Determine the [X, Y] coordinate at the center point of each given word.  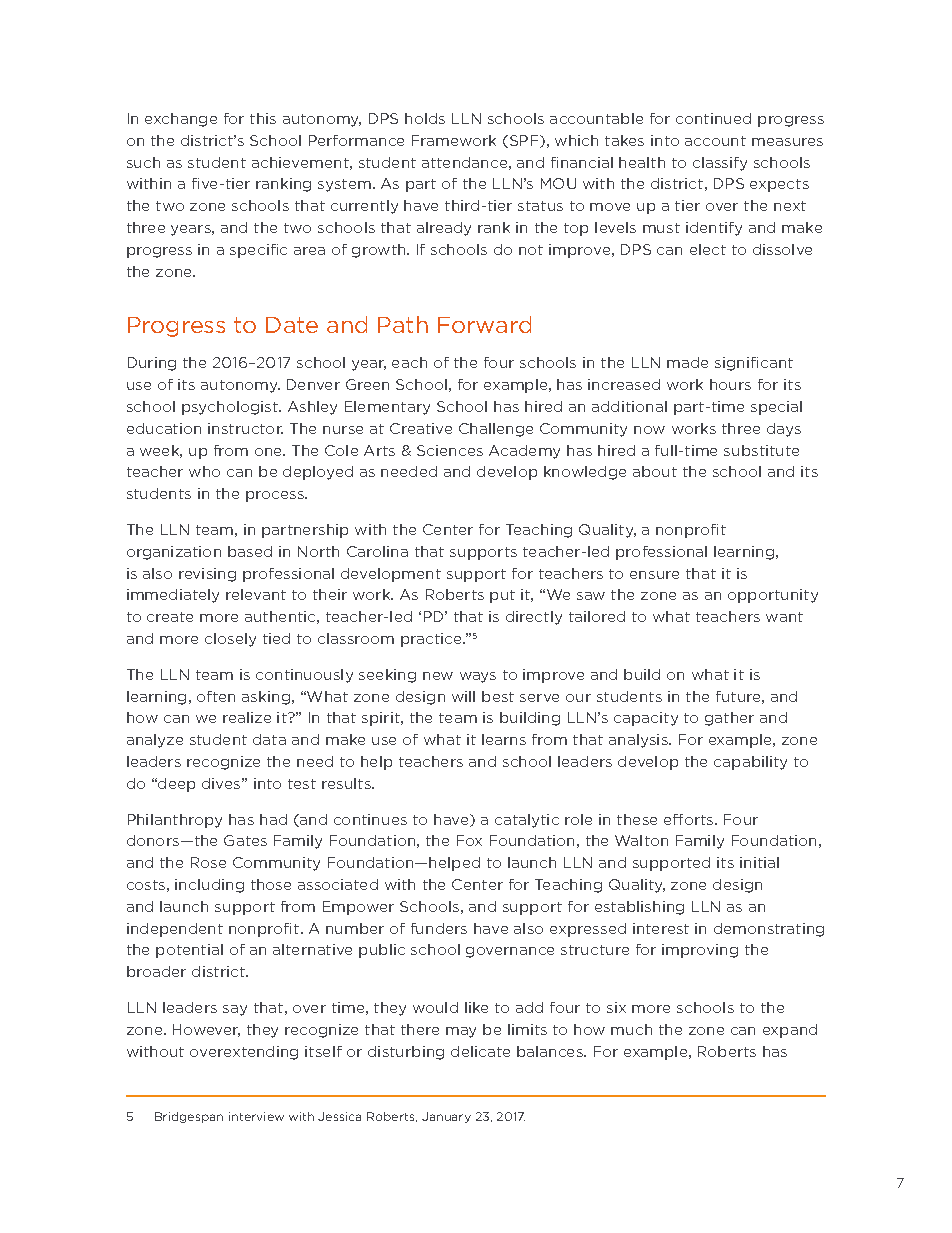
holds [425, 118]
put [502, 596]
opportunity [773, 596]
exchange [181, 120]
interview [256, 1116]
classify [720, 164]
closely [230, 640]
